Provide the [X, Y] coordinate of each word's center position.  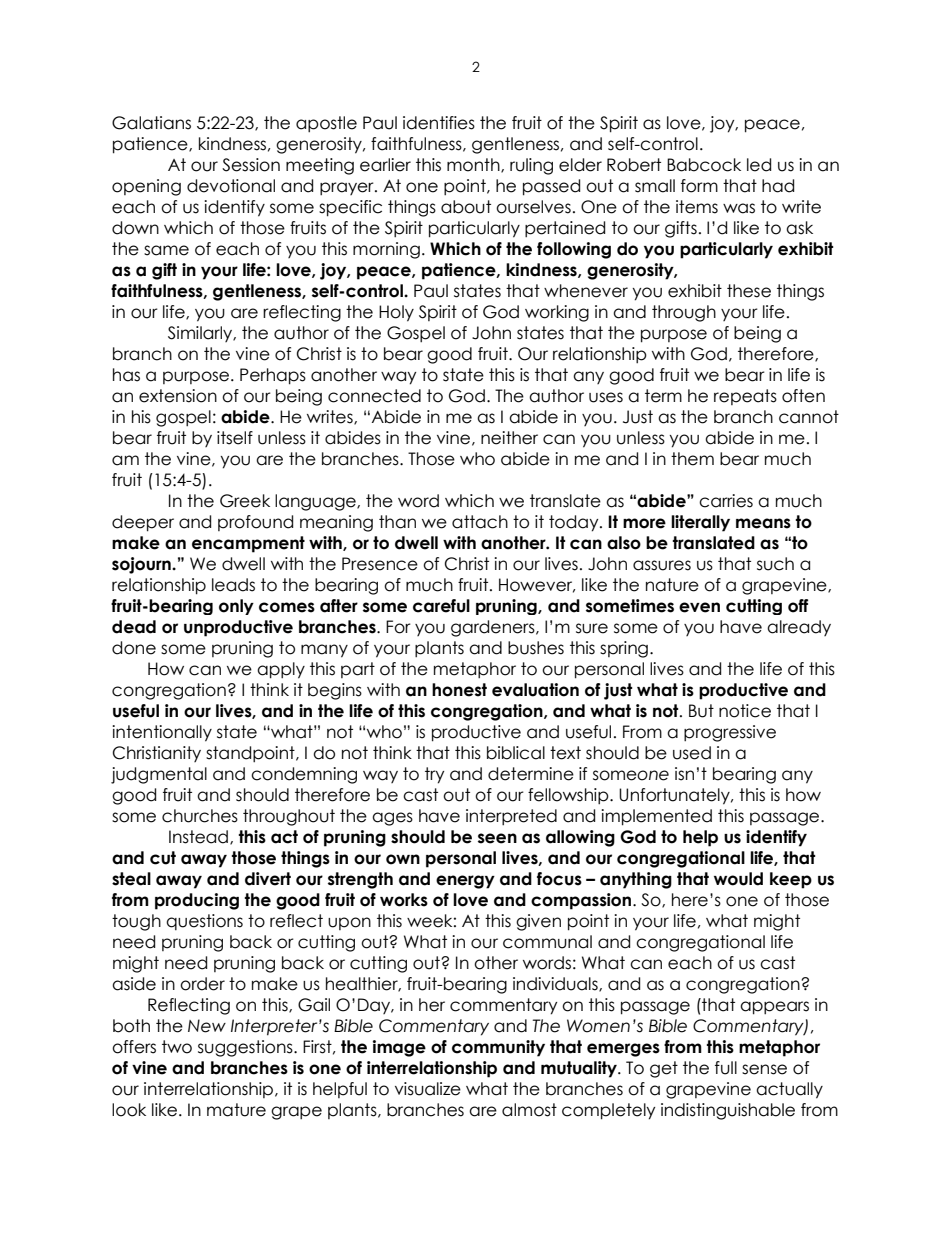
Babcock [704, 165]
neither [509, 438]
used [692, 753]
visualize [428, 1089]
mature [236, 1110]
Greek [245, 501]
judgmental [159, 775]
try [434, 775]
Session [251, 165]
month [474, 165]
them [692, 459]
